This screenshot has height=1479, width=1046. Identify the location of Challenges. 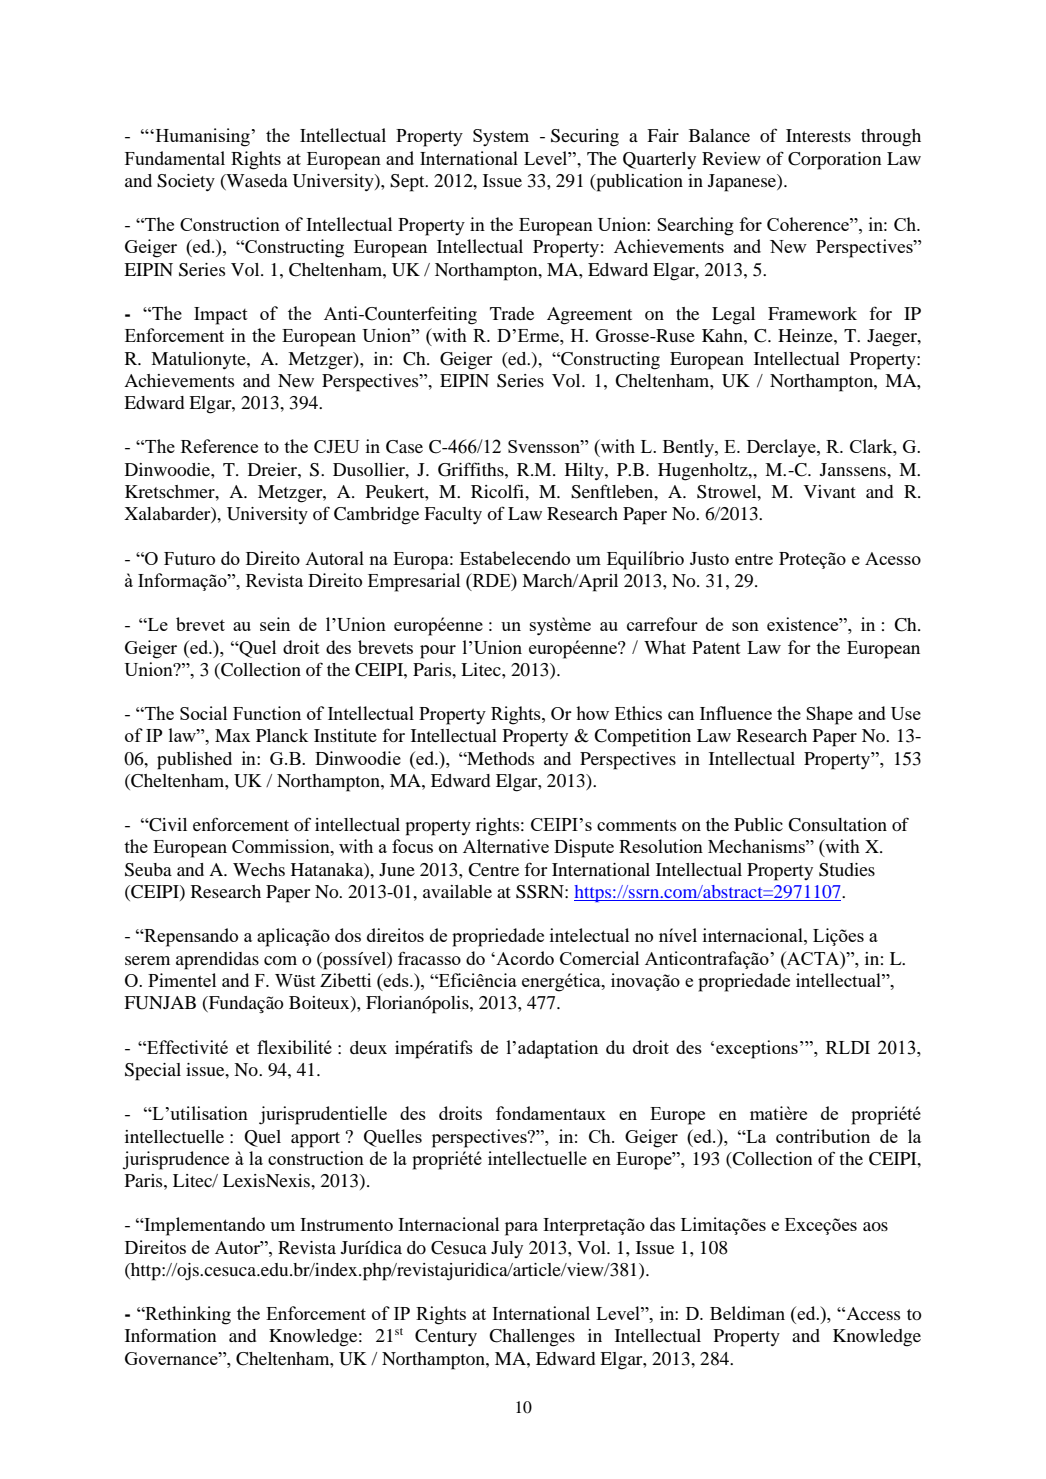
(532, 1338).
